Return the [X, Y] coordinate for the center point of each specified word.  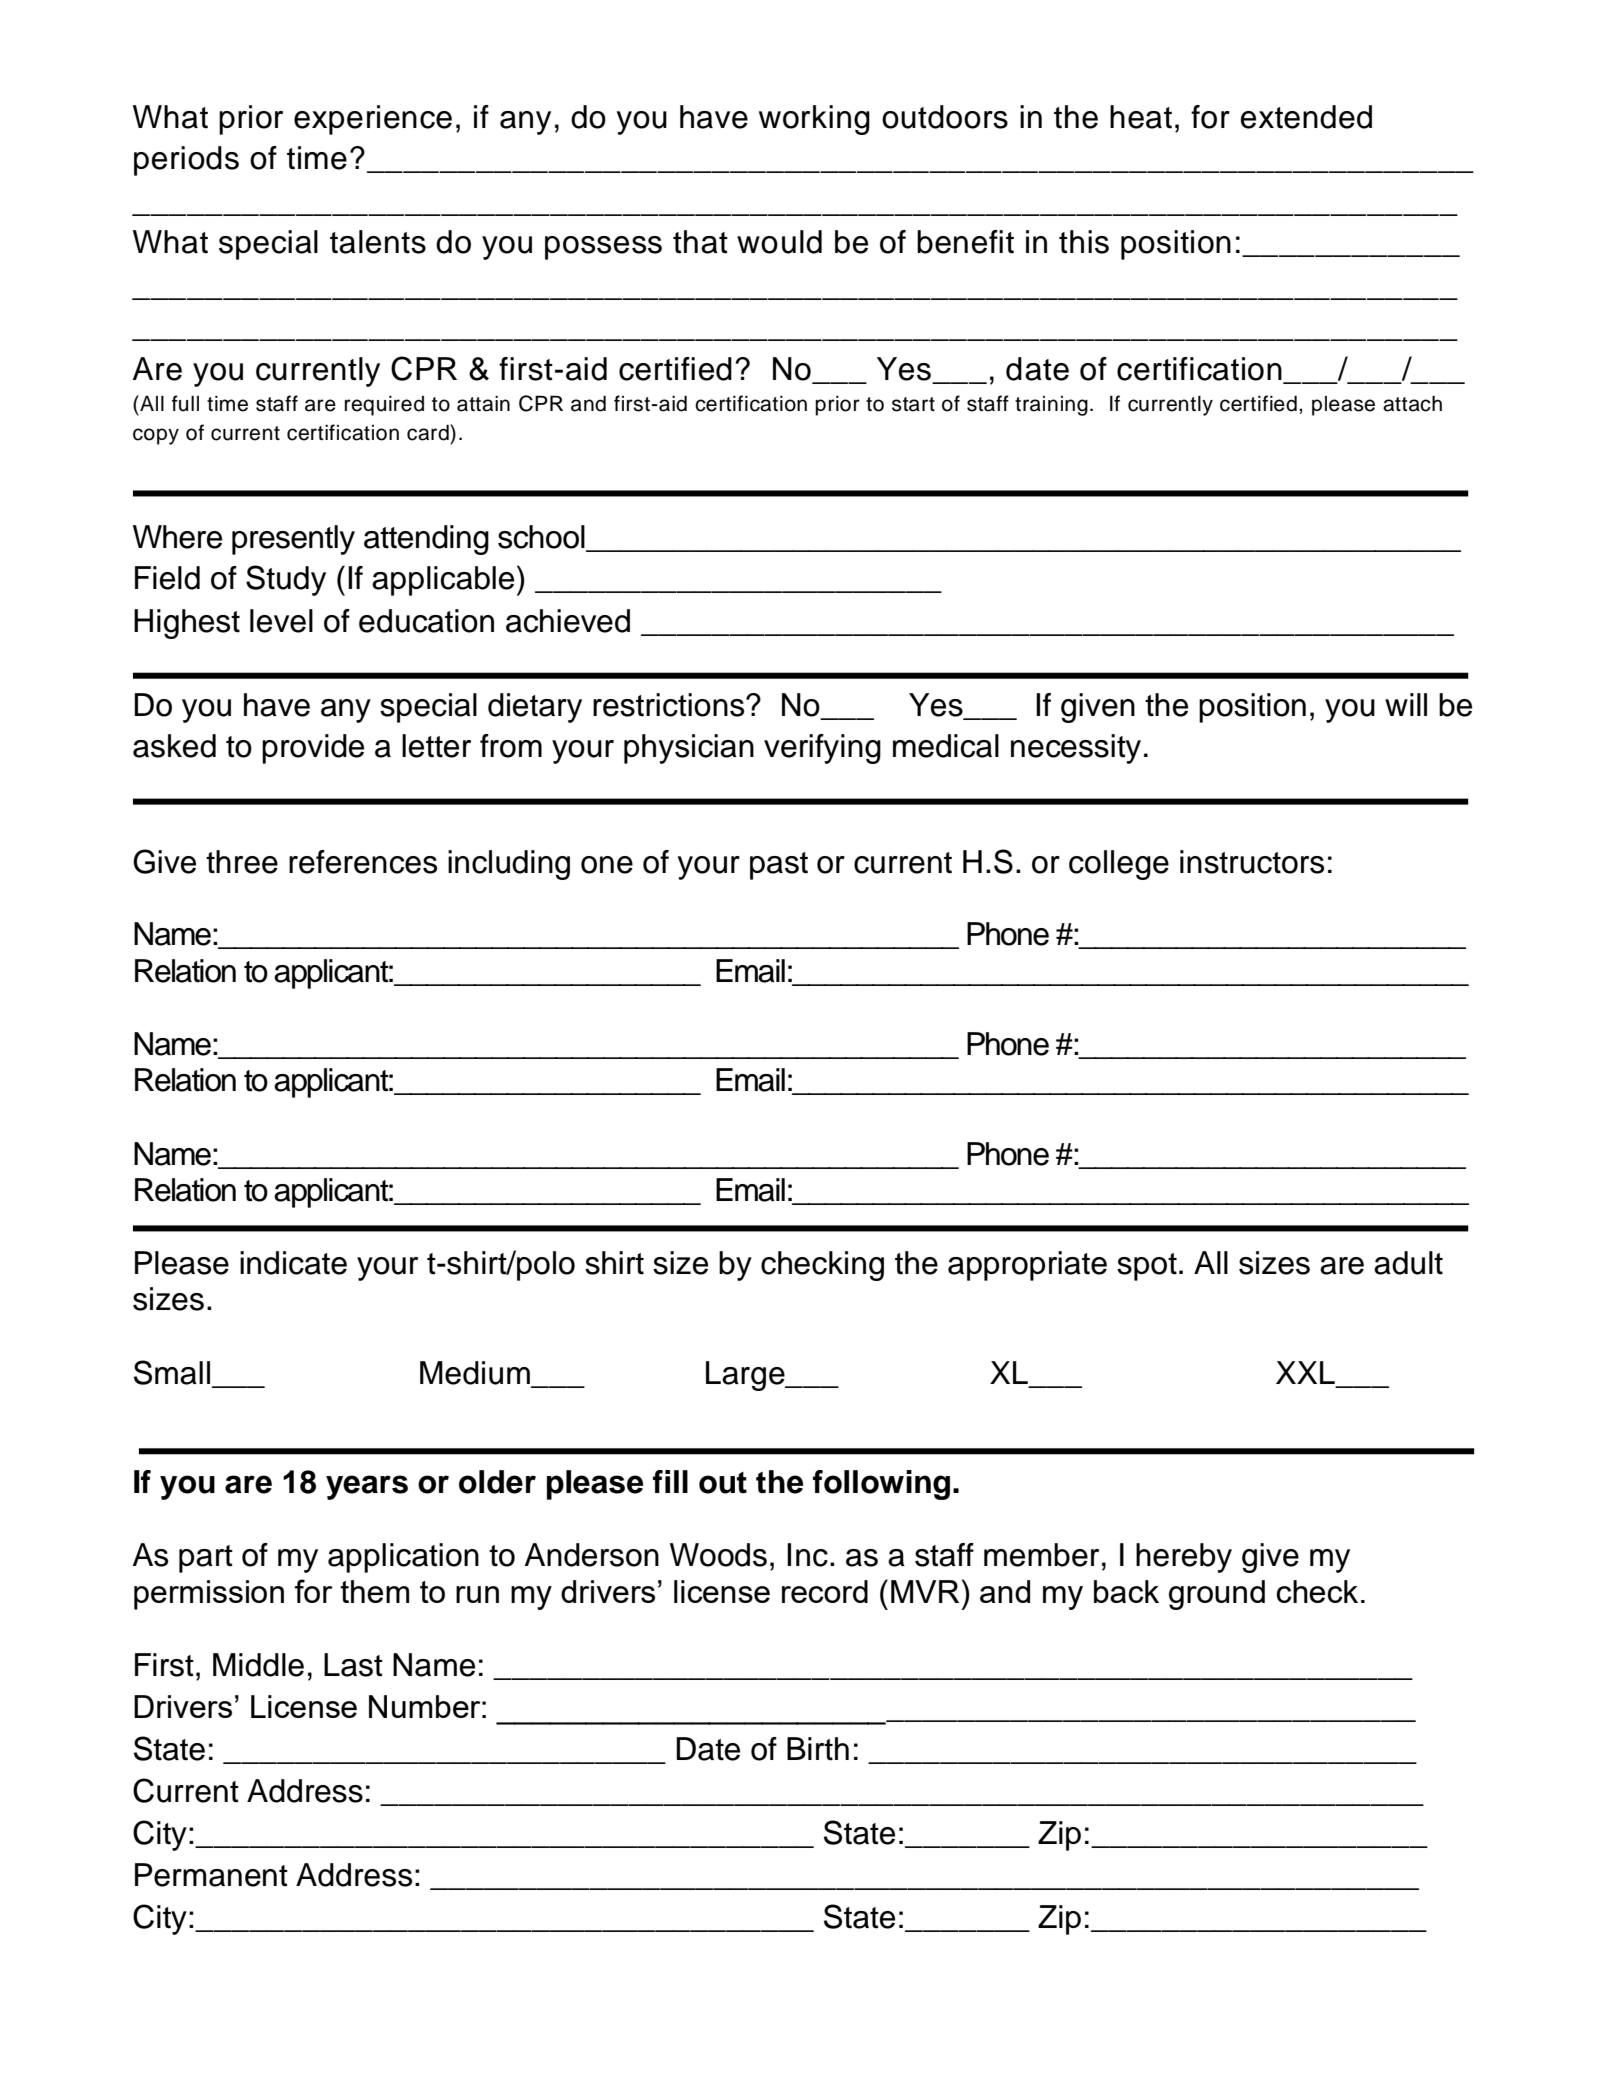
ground [1217, 1595]
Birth [818, 1749]
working [814, 120]
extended [1306, 117]
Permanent [211, 1875]
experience [373, 120]
